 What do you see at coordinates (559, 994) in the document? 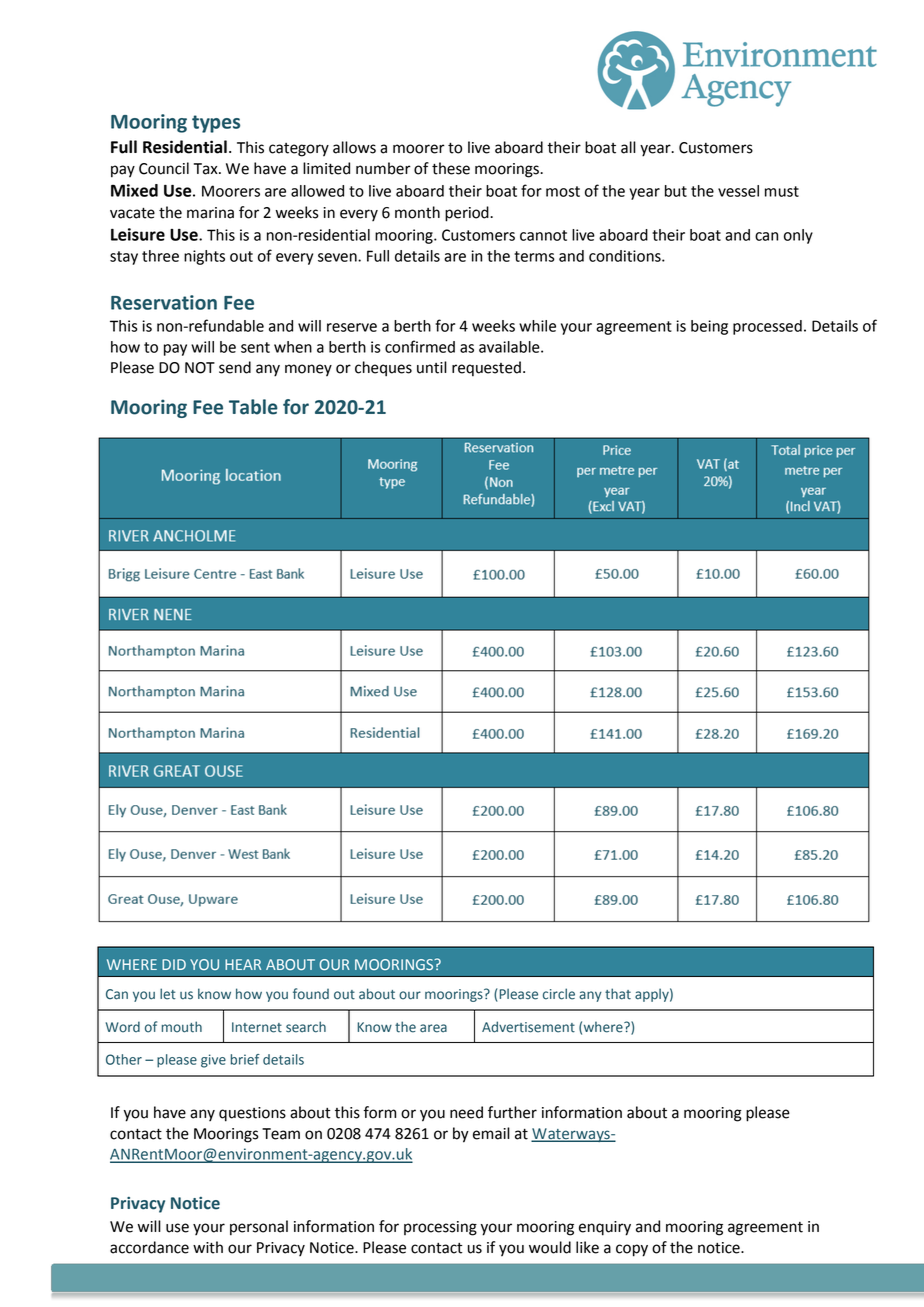
I see `circle` at bounding box center [559, 994].
